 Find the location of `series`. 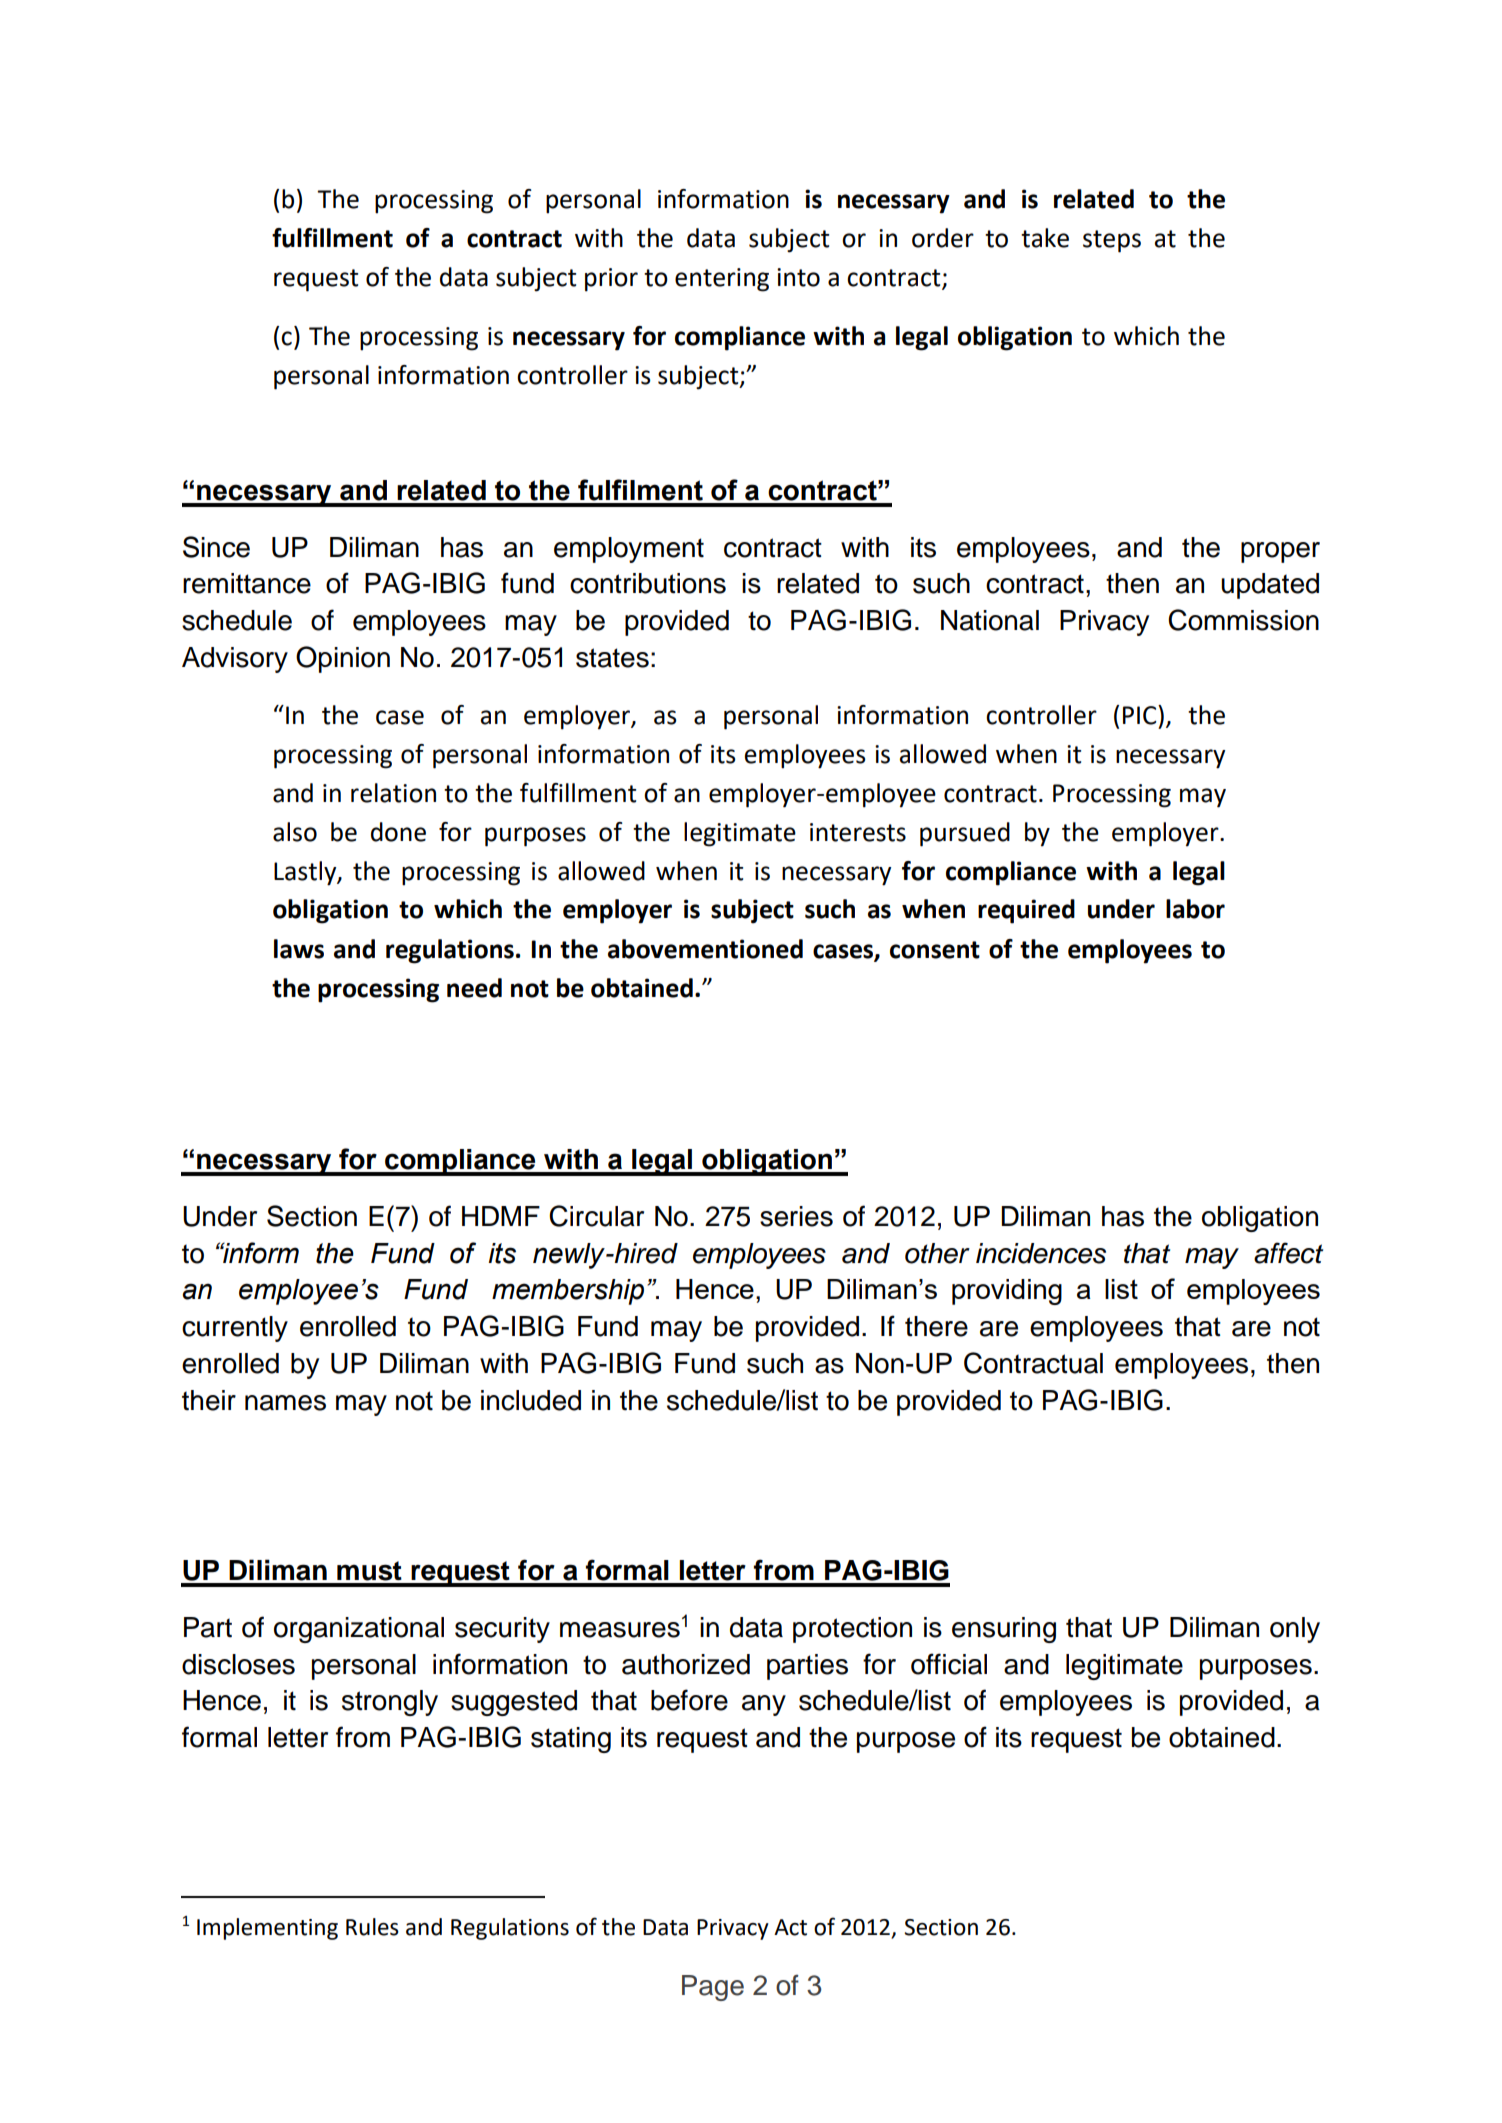

series is located at coordinates (796, 1216).
